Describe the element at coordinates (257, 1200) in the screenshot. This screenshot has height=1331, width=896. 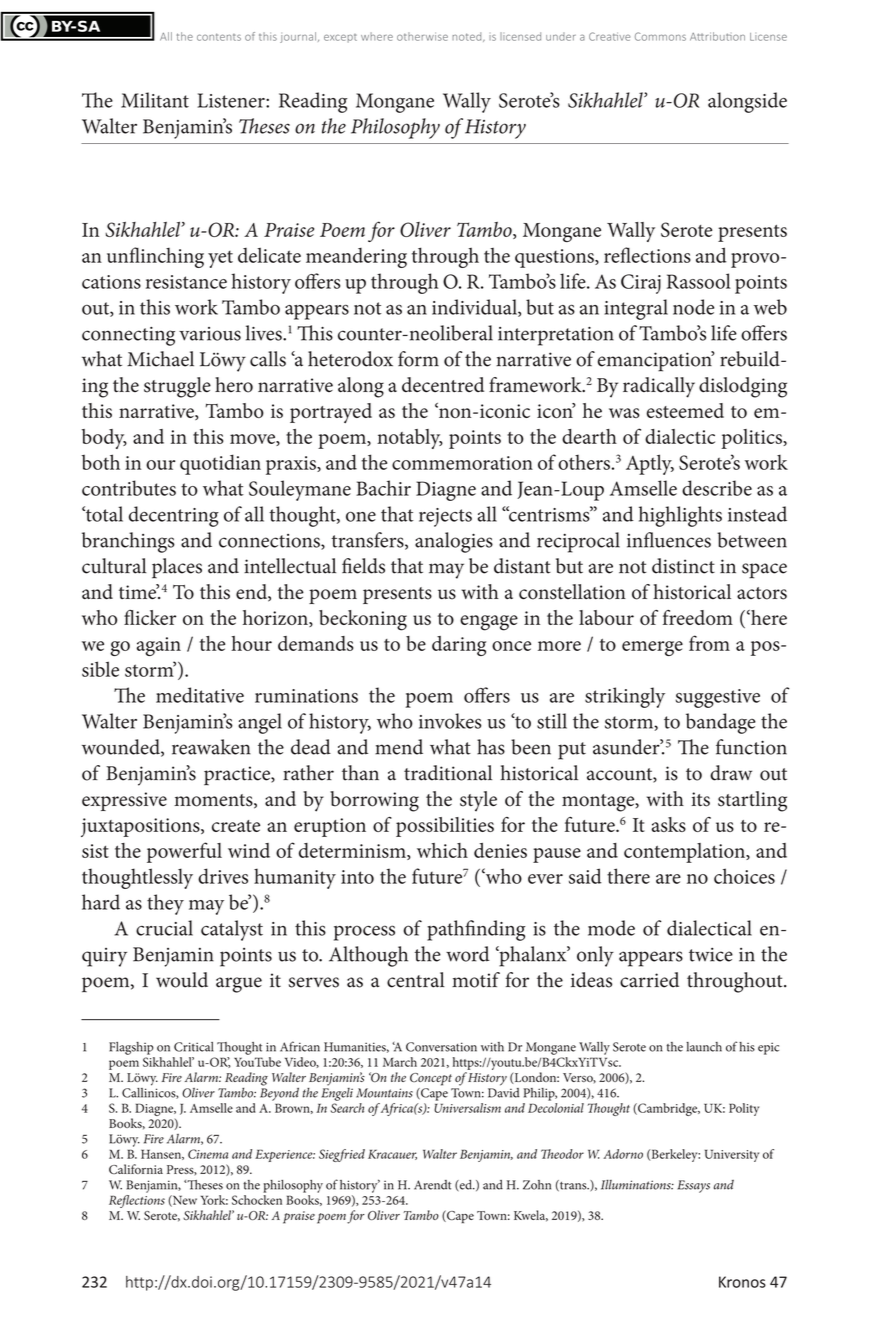
I see `Schocken` at that location.
